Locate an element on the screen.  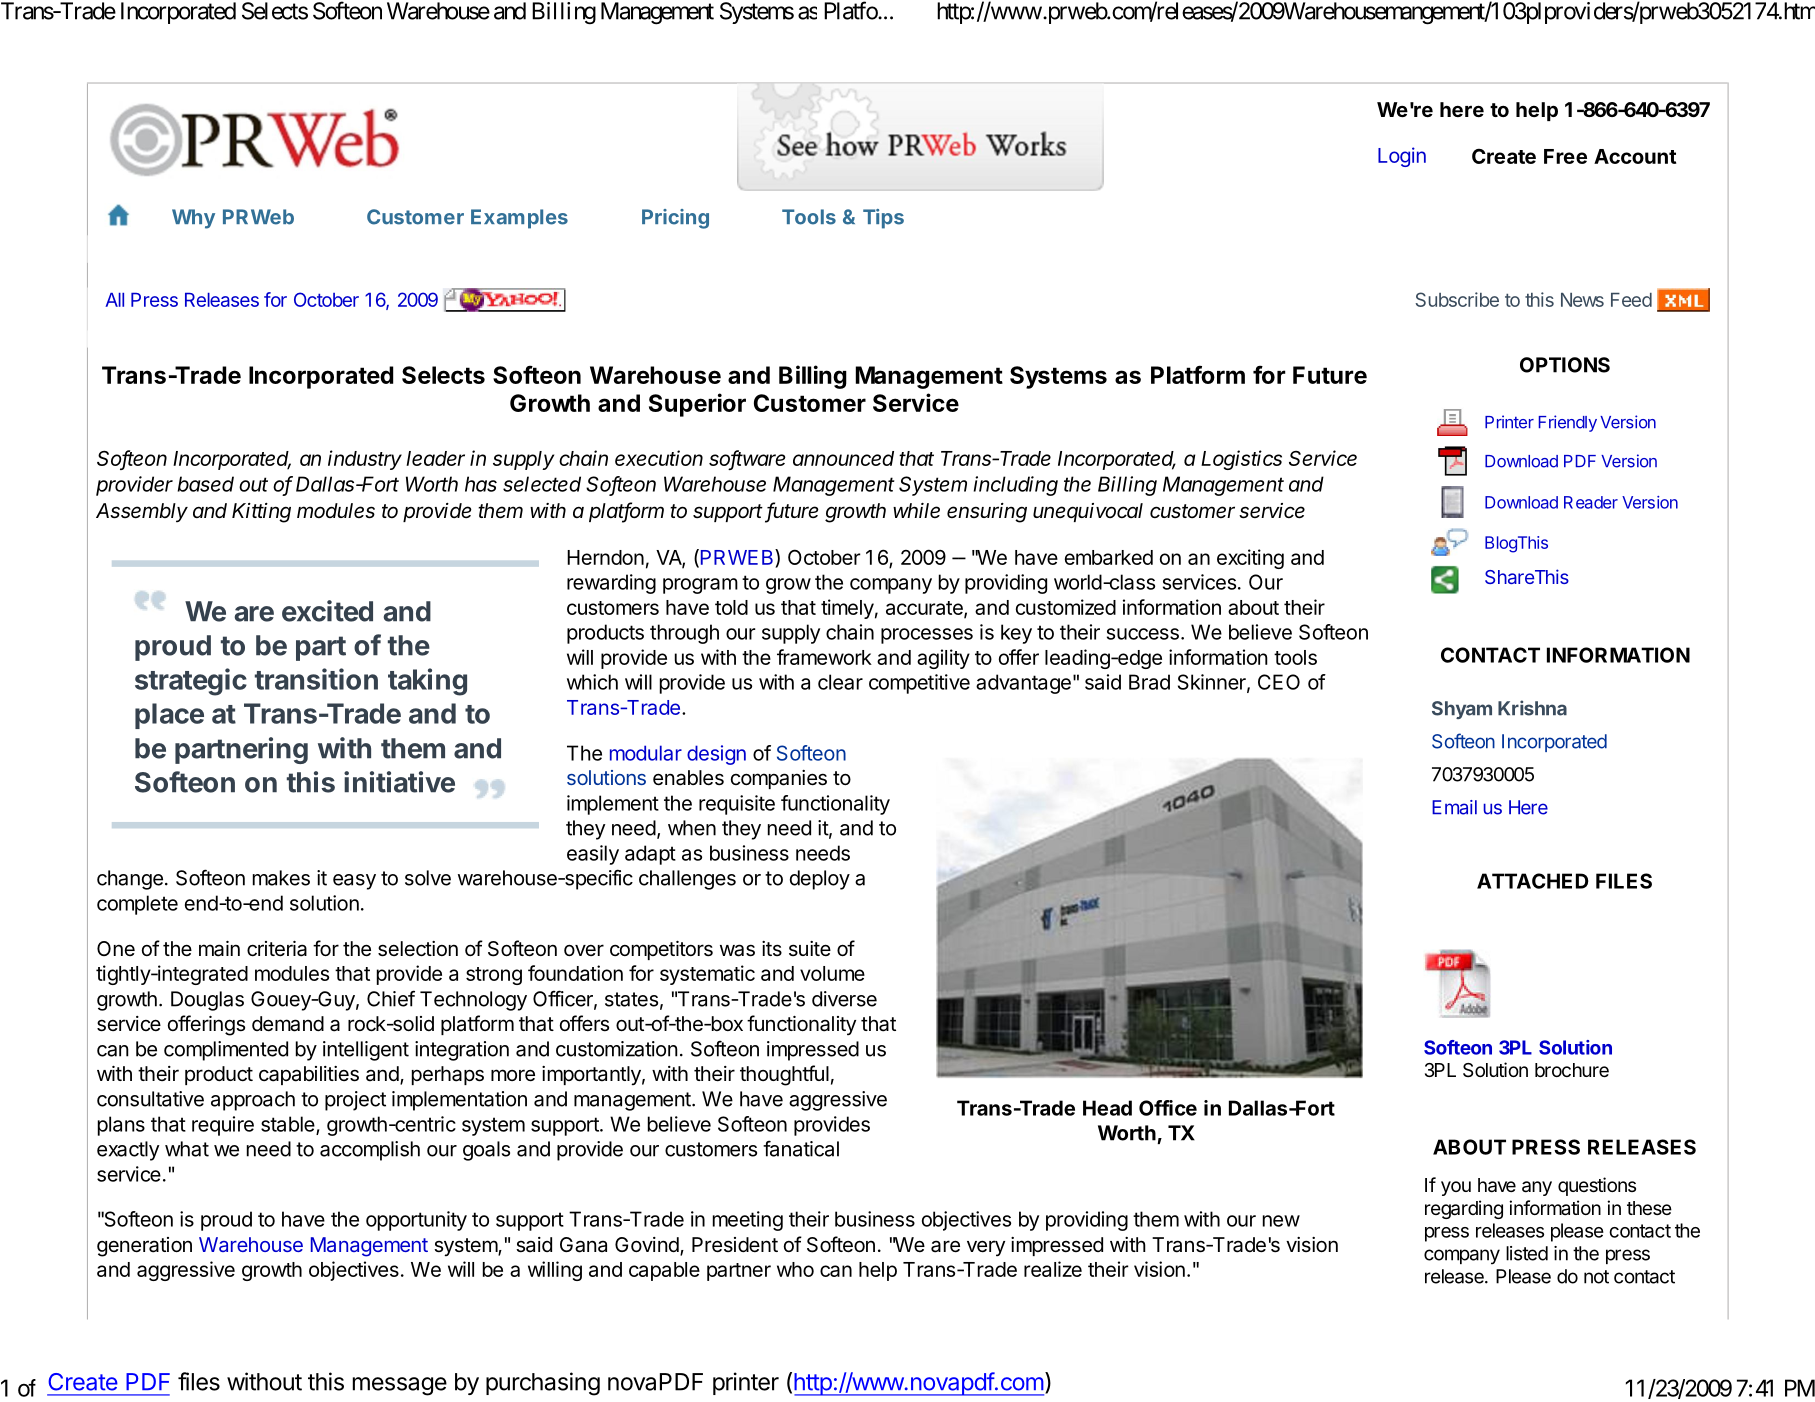
message is located at coordinates (400, 1386).
